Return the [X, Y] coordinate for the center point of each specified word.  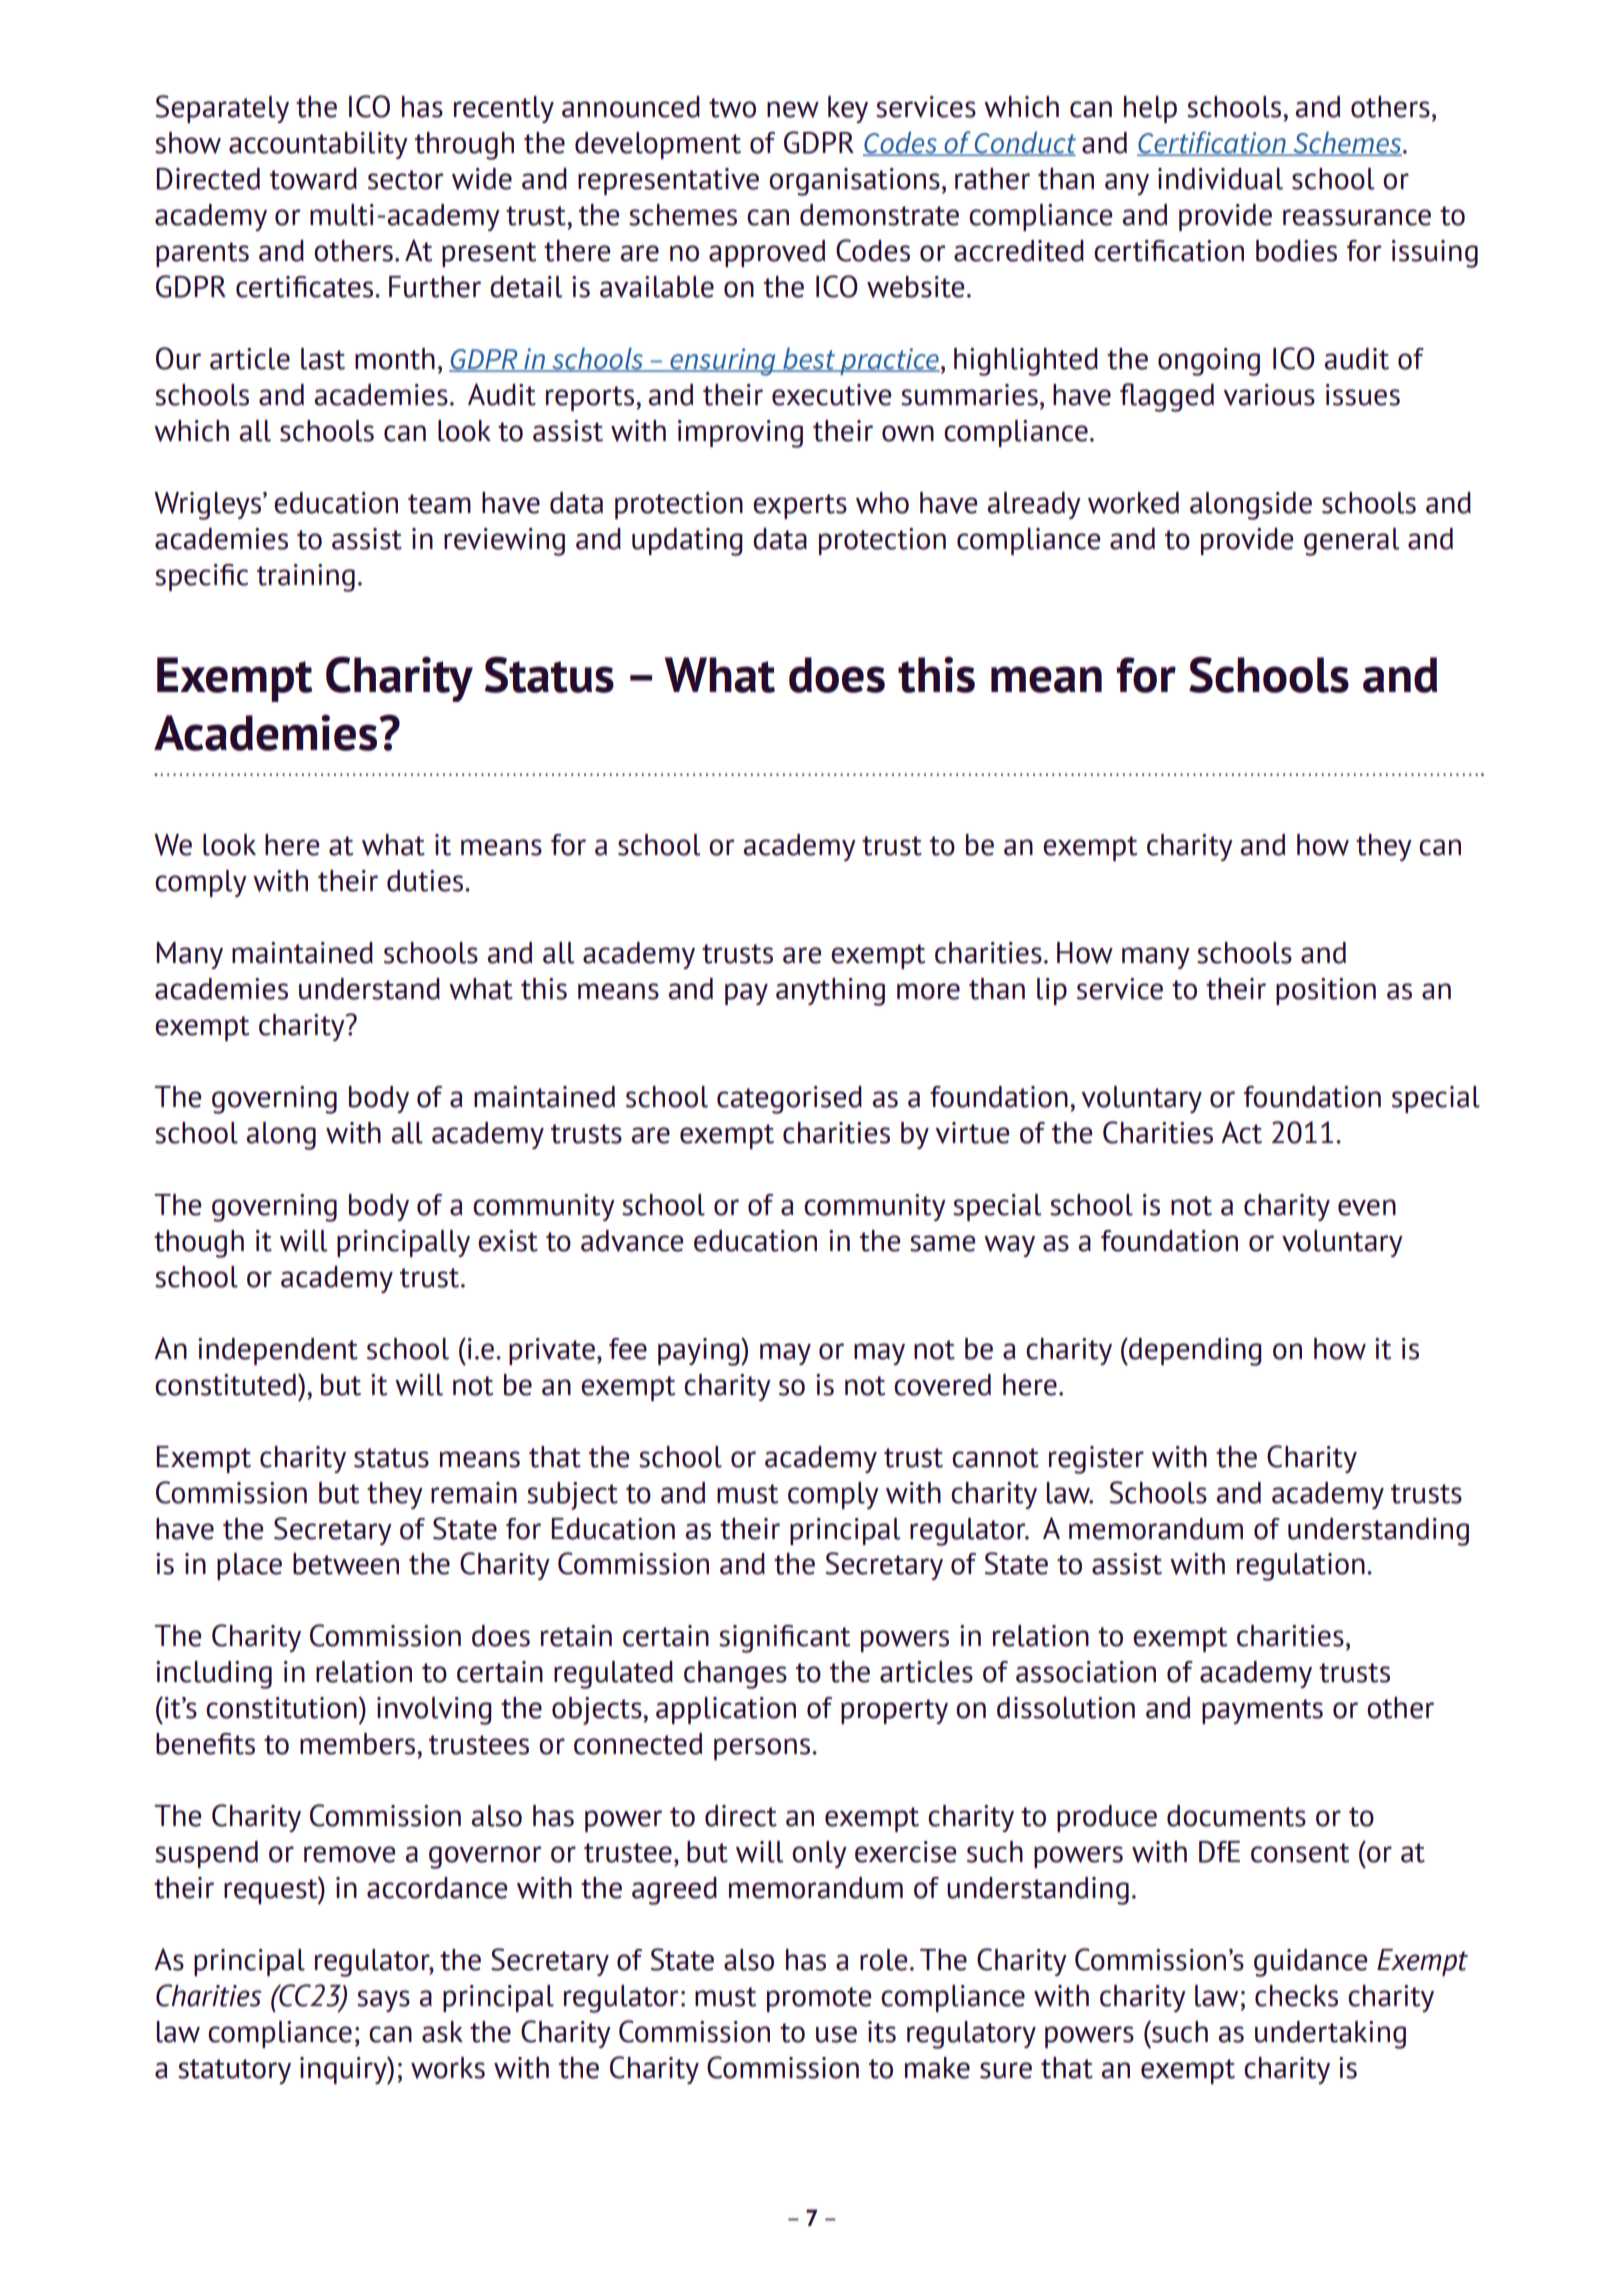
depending [1194, 1352]
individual [1220, 179]
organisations [854, 182]
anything [830, 992]
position [1326, 991]
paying [700, 1352]
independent [278, 1351]
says [383, 2001]
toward [313, 179]
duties [426, 881]
